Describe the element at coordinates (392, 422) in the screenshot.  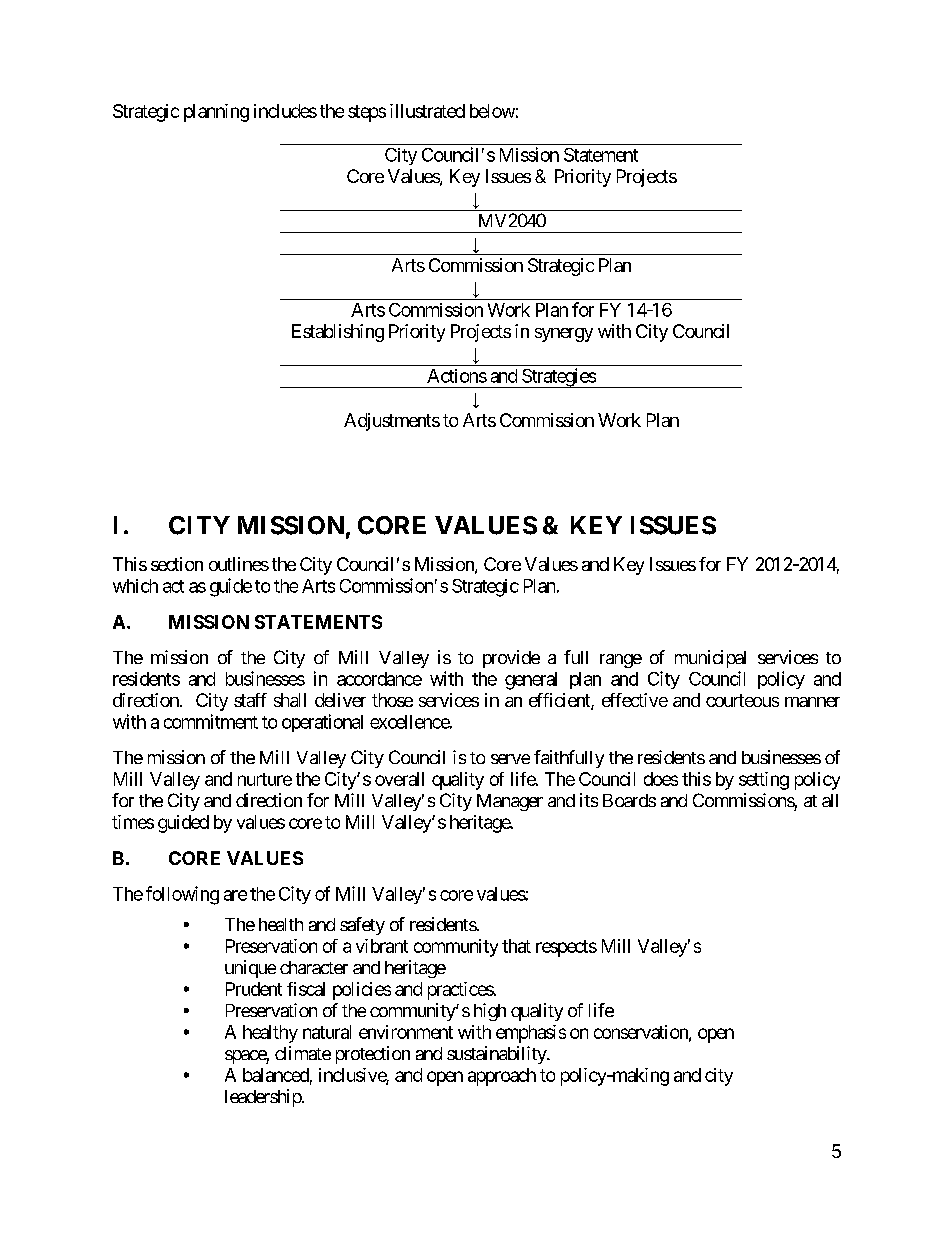
I see `Adjustments` at that location.
